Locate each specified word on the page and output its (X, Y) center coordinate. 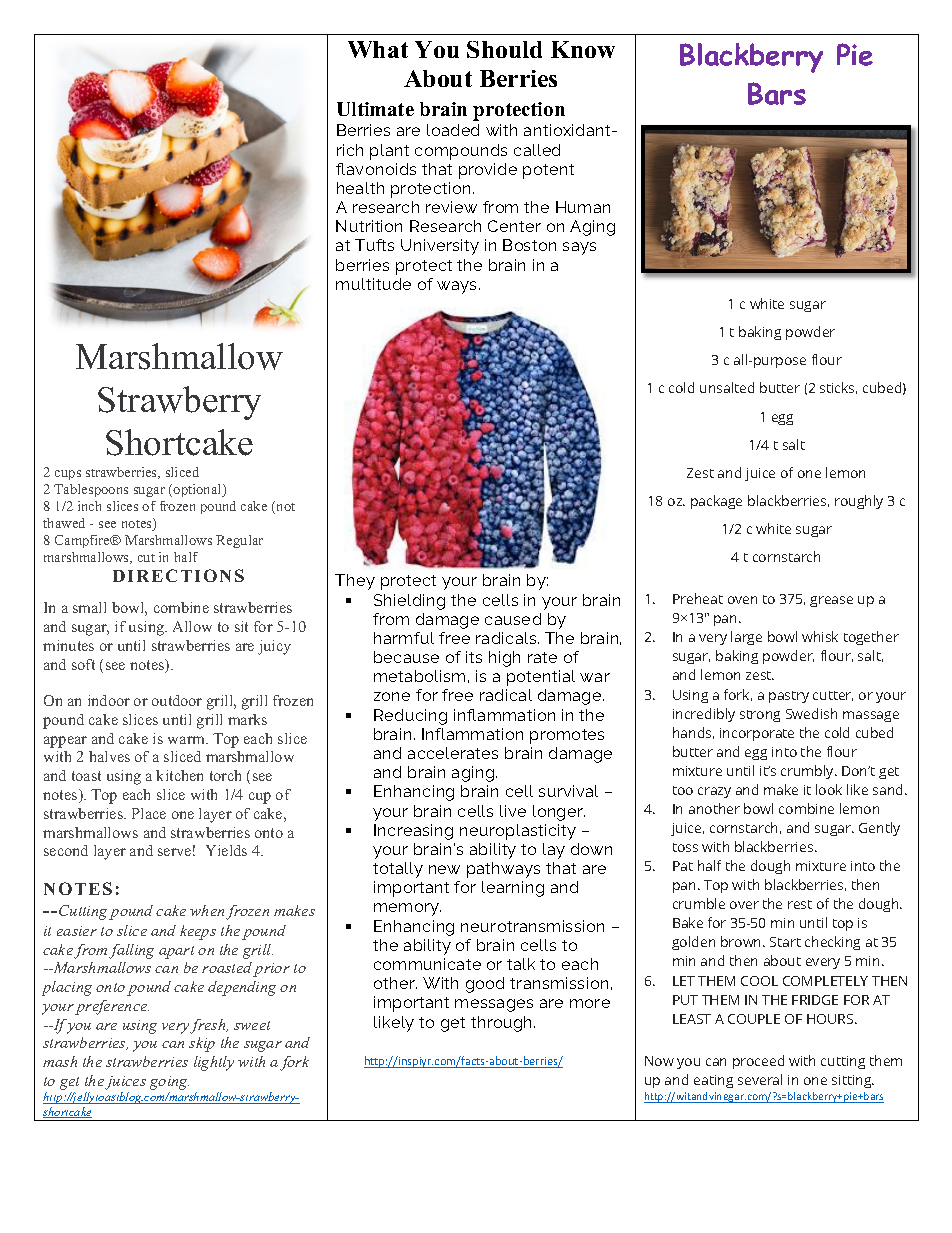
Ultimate (375, 109)
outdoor (177, 700)
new (444, 869)
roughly (859, 502)
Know (583, 49)
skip (202, 1044)
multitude (373, 284)
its (474, 657)
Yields (226, 850)
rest (800, 904)
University (440, 247)
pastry (789, 697)
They (355, 582)
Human (583, 207)
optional (198, 490)
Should (504, 49)
